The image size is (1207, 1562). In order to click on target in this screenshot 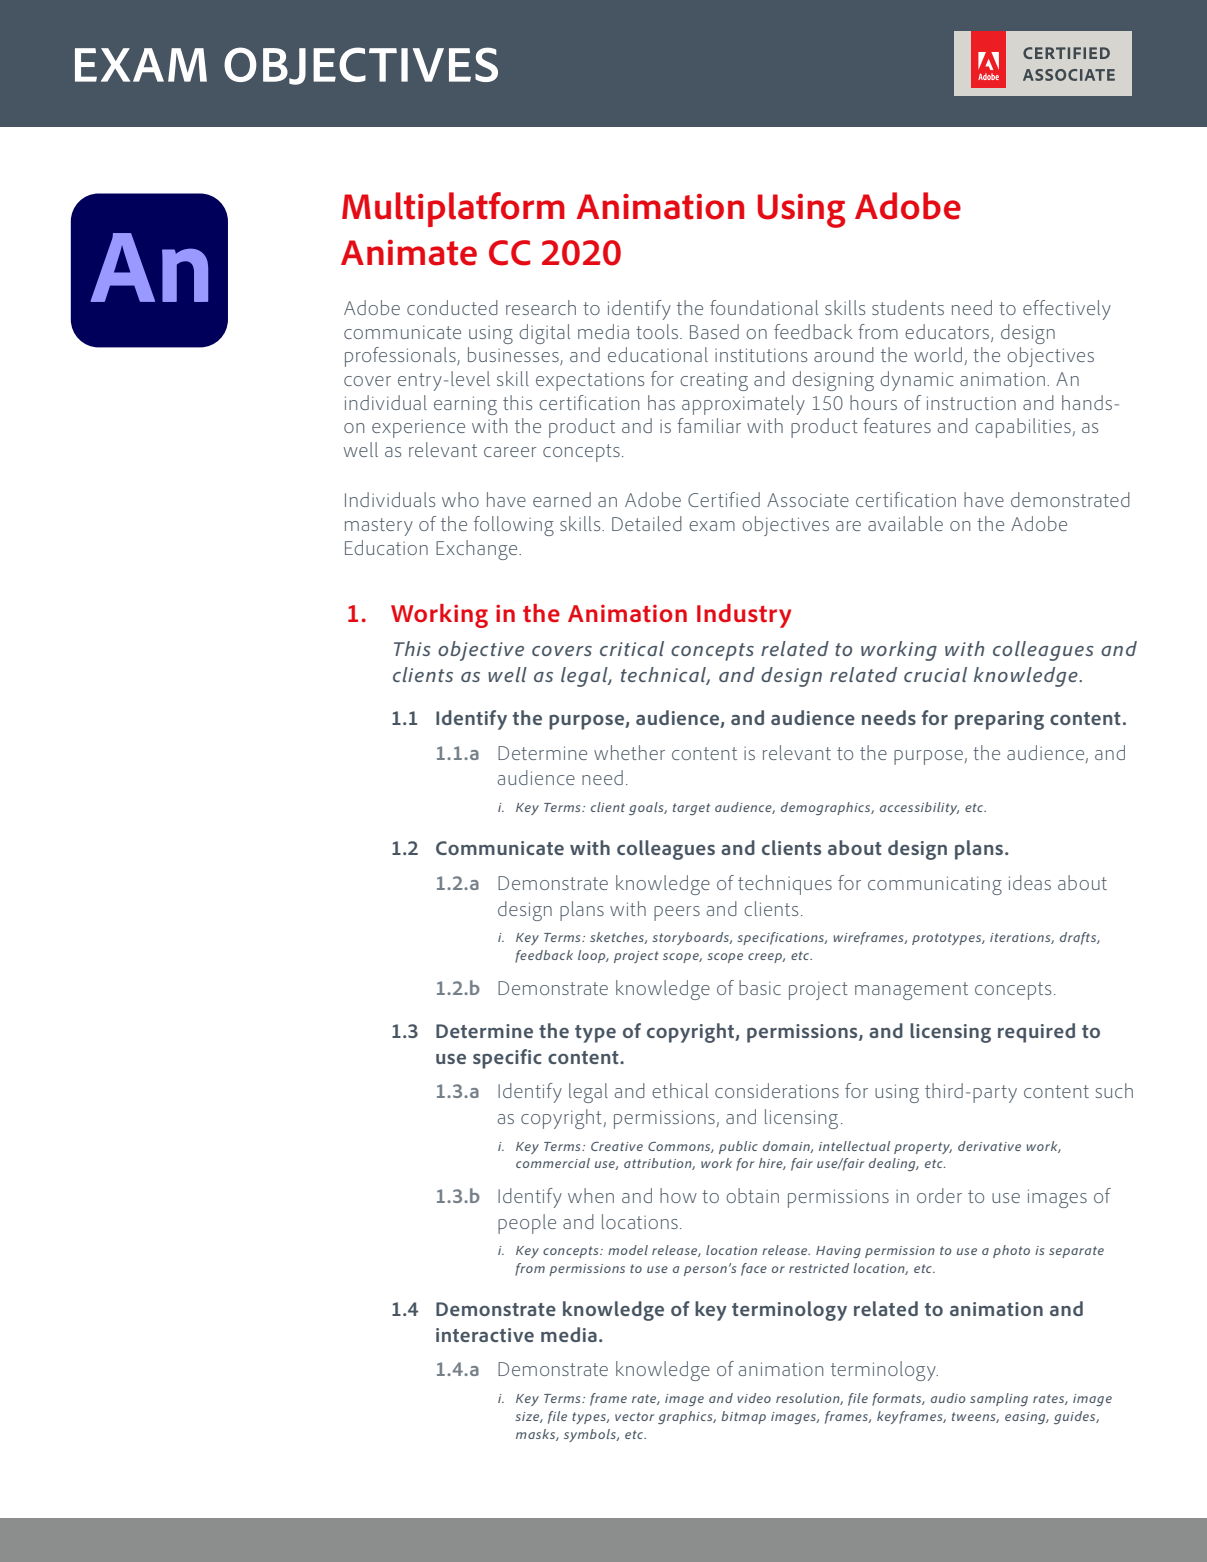, I will do `click(691, 809)`.
